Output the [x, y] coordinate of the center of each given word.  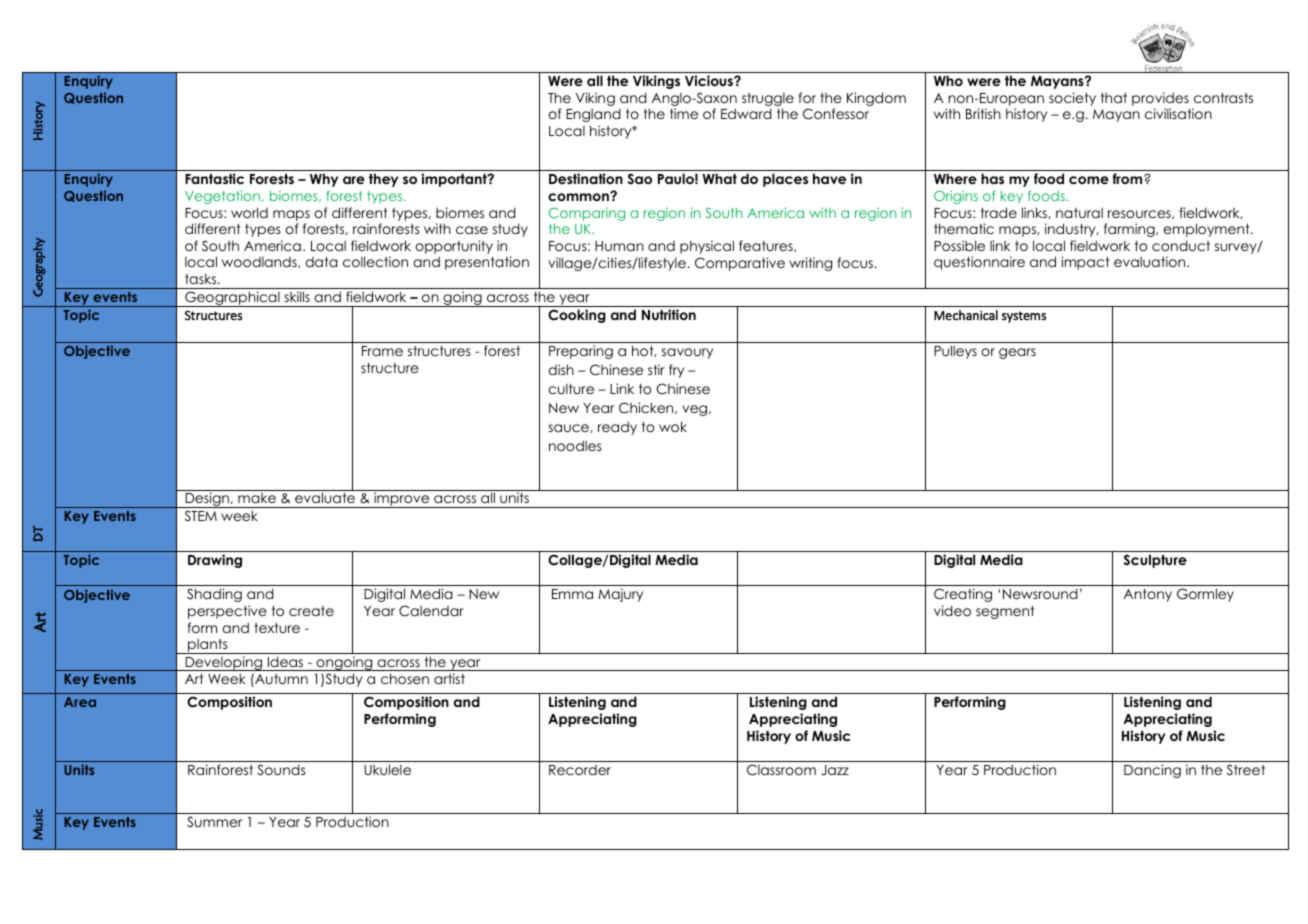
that [1114, 98]
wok [673, 426]
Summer [214, 822]
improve [402, 500]
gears [1017, 353]
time [684, 113]
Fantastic [214, 178]
